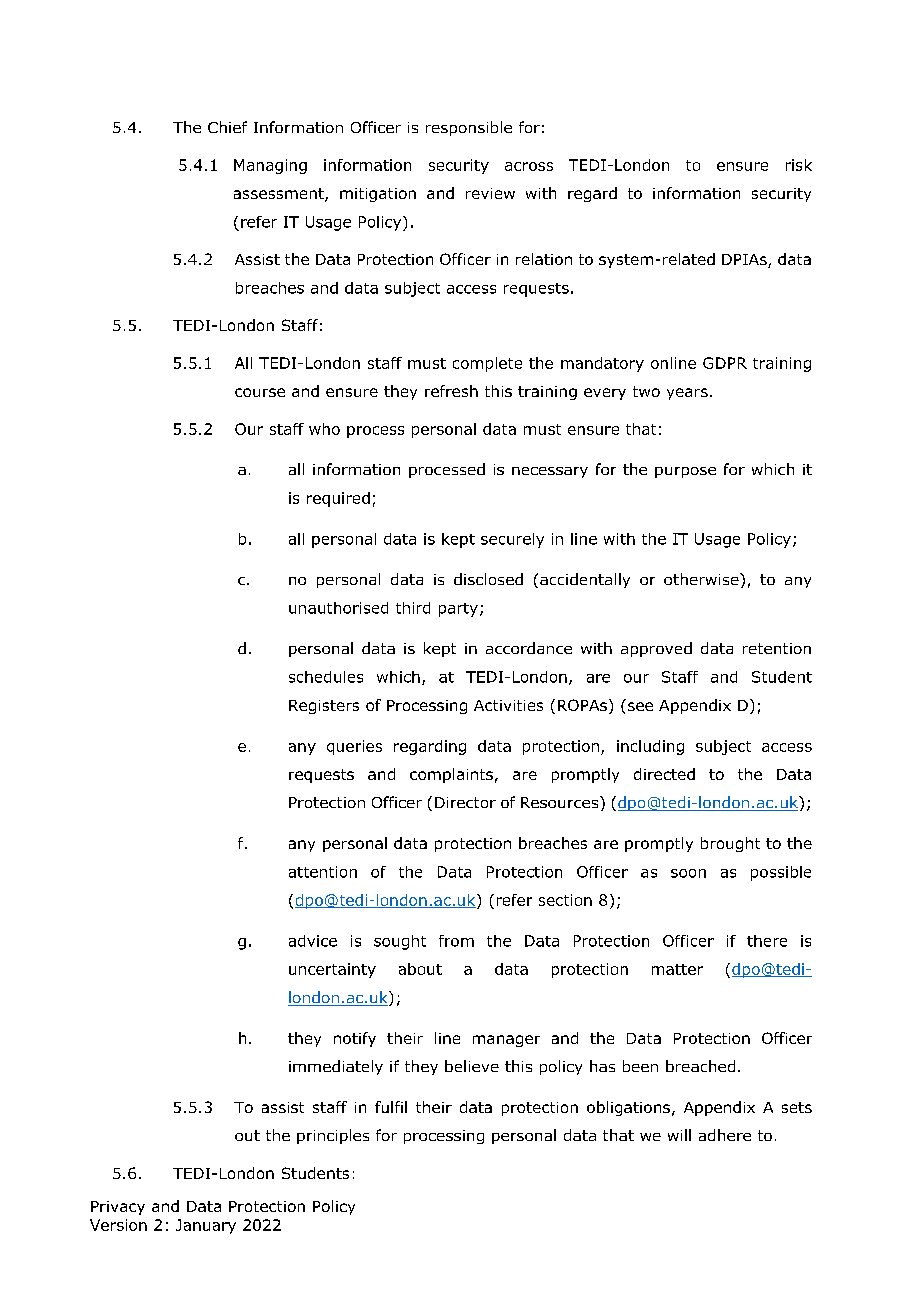  What do you see at coordinates (469, 128) in the document?
I see `responsible` at bounding box center [469, 128].
